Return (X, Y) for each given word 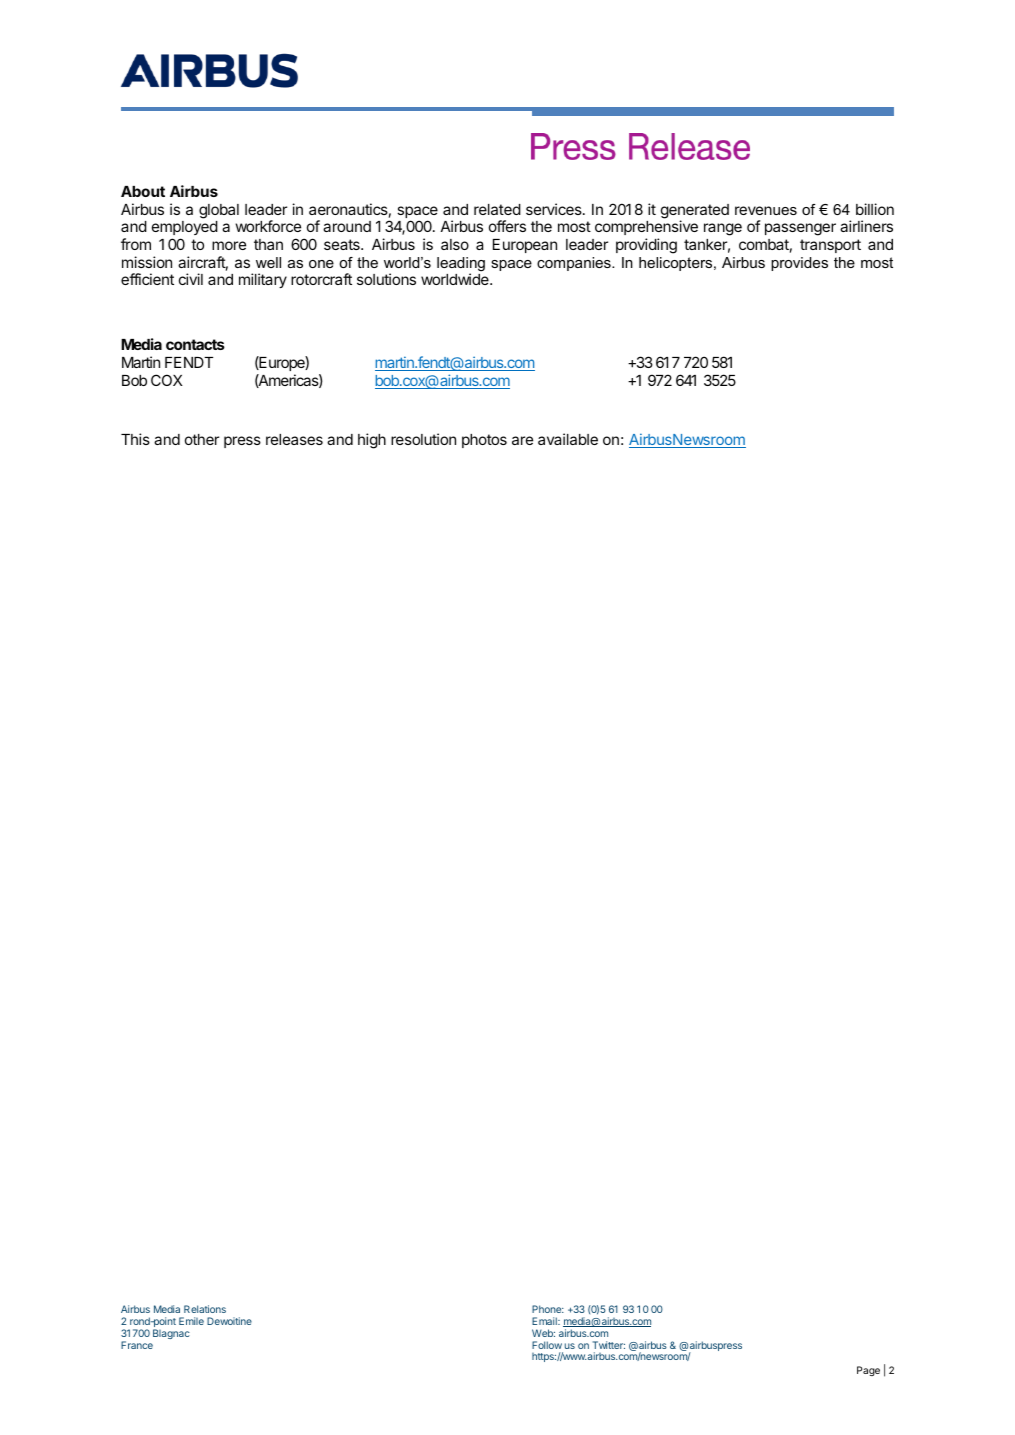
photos (484, 441)
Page (868, 1371)
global (219, 211)
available (568, 439)
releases (294, 439)
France (137, 1345)
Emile (191, 1321)
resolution (423, 439)
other (202, 439)
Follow (547, 1345)
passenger (800, 229)
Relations (205, 1309)
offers (507, 226)
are (522, 440)
